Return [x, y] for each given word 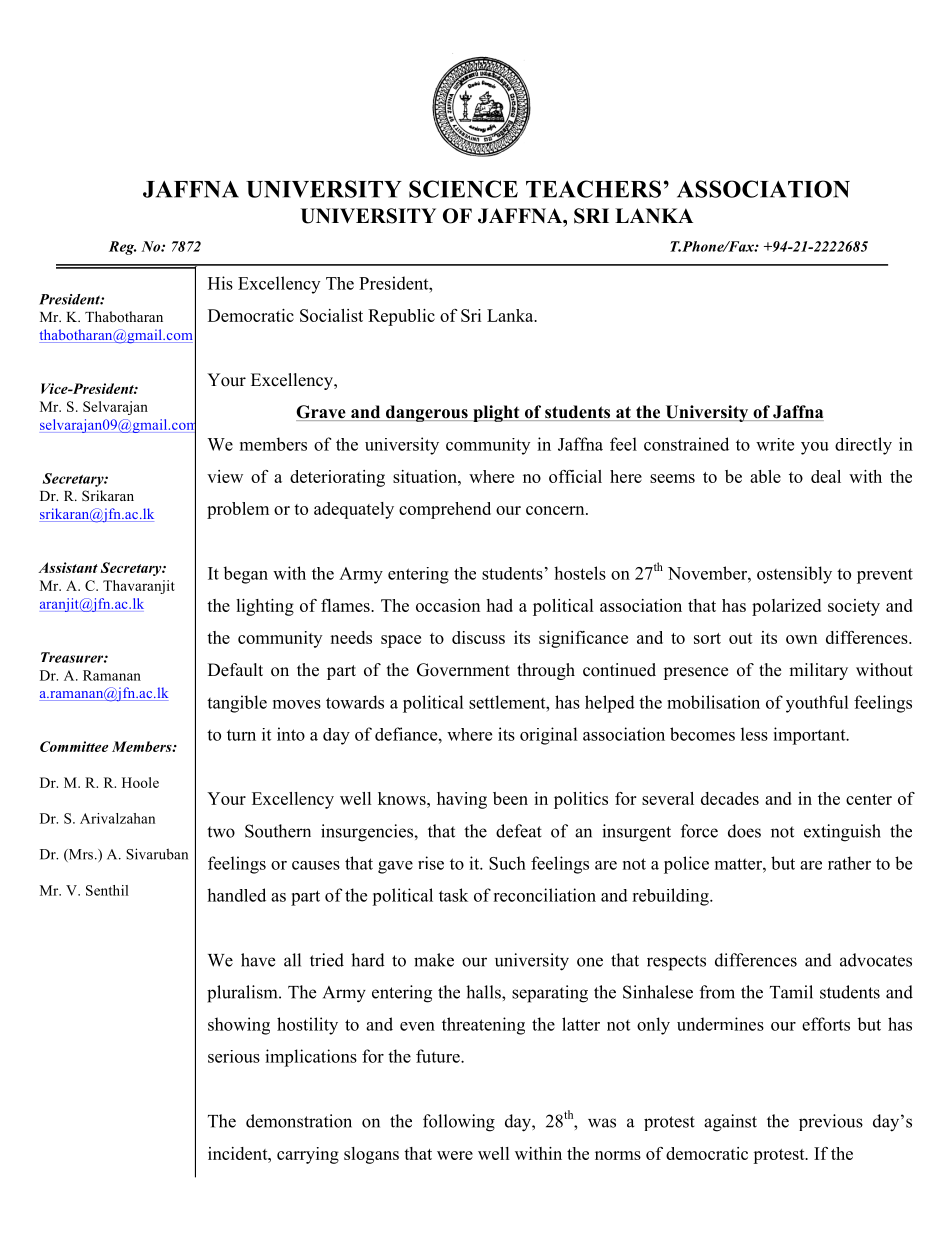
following [459, 1123]
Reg [123, 248]
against [730, 1123]
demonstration [299, 1121]
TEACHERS [593, 189]
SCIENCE [463, 189]
